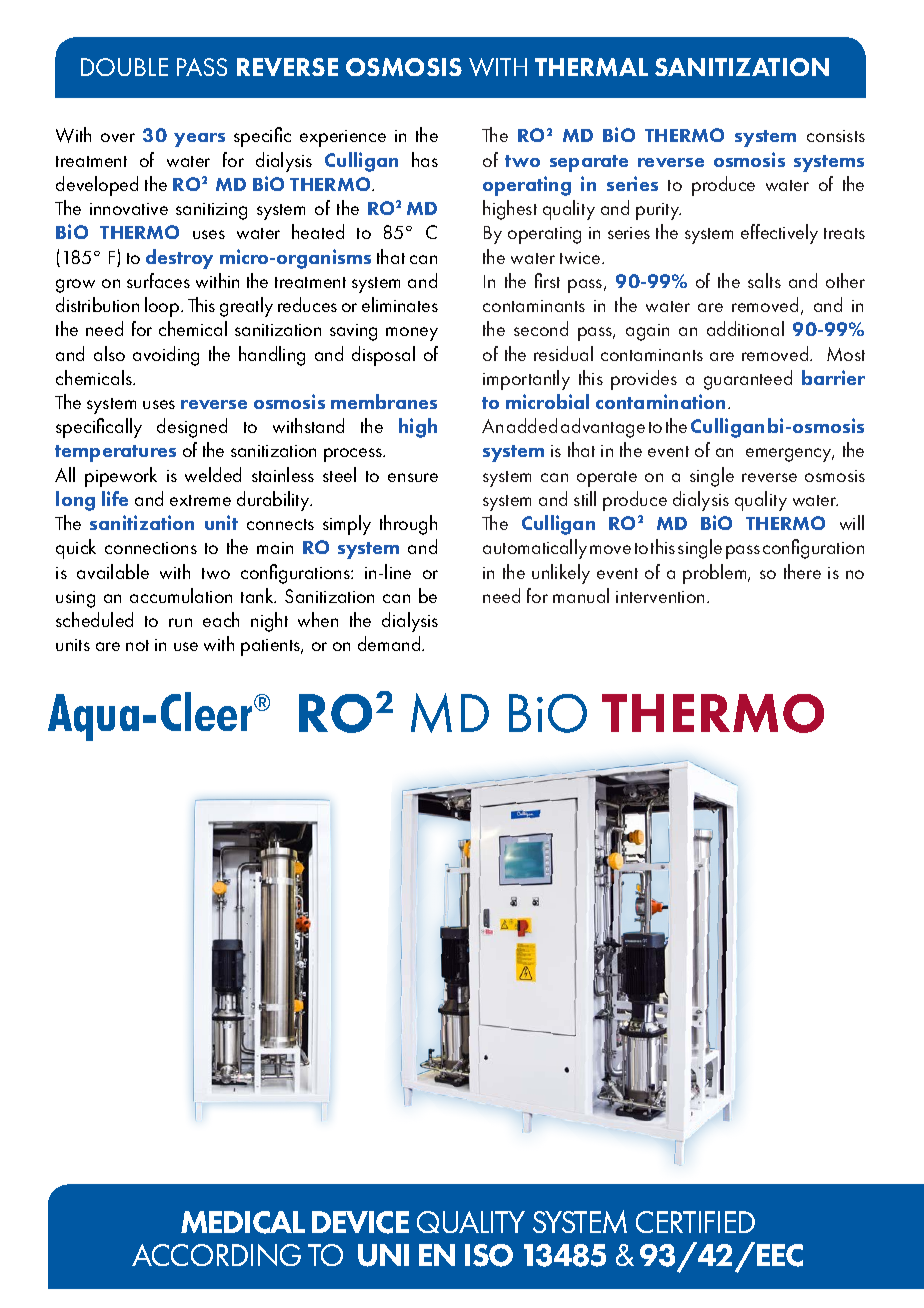  Describe the element at coordinates (425, 159) in the screenshot. I see `has` at that location.
